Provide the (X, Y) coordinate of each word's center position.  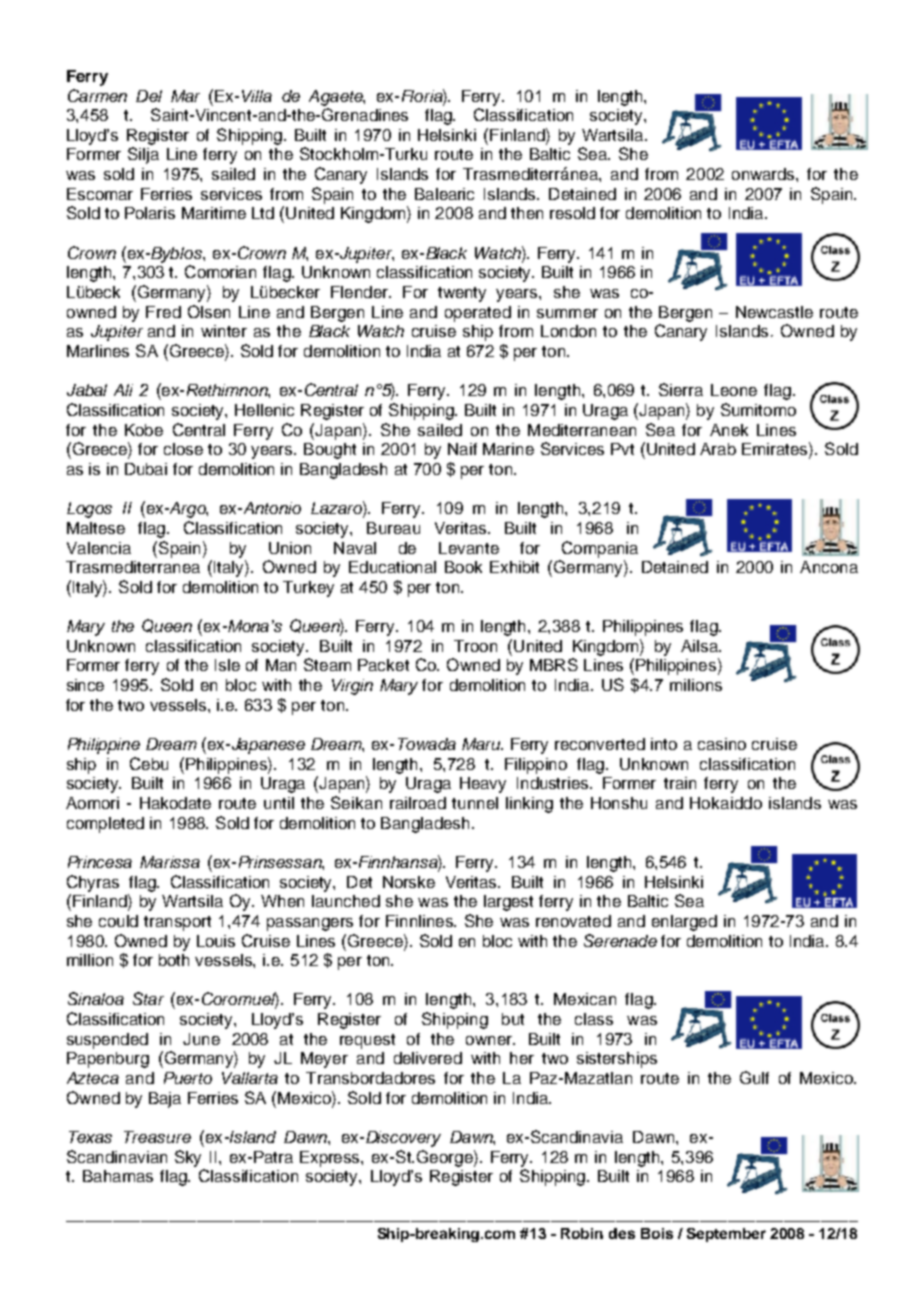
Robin (582, 1233)
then (527, 213)
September (726, 1235)
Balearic (444, 194)
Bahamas (118, 1176)
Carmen (97, 95)
